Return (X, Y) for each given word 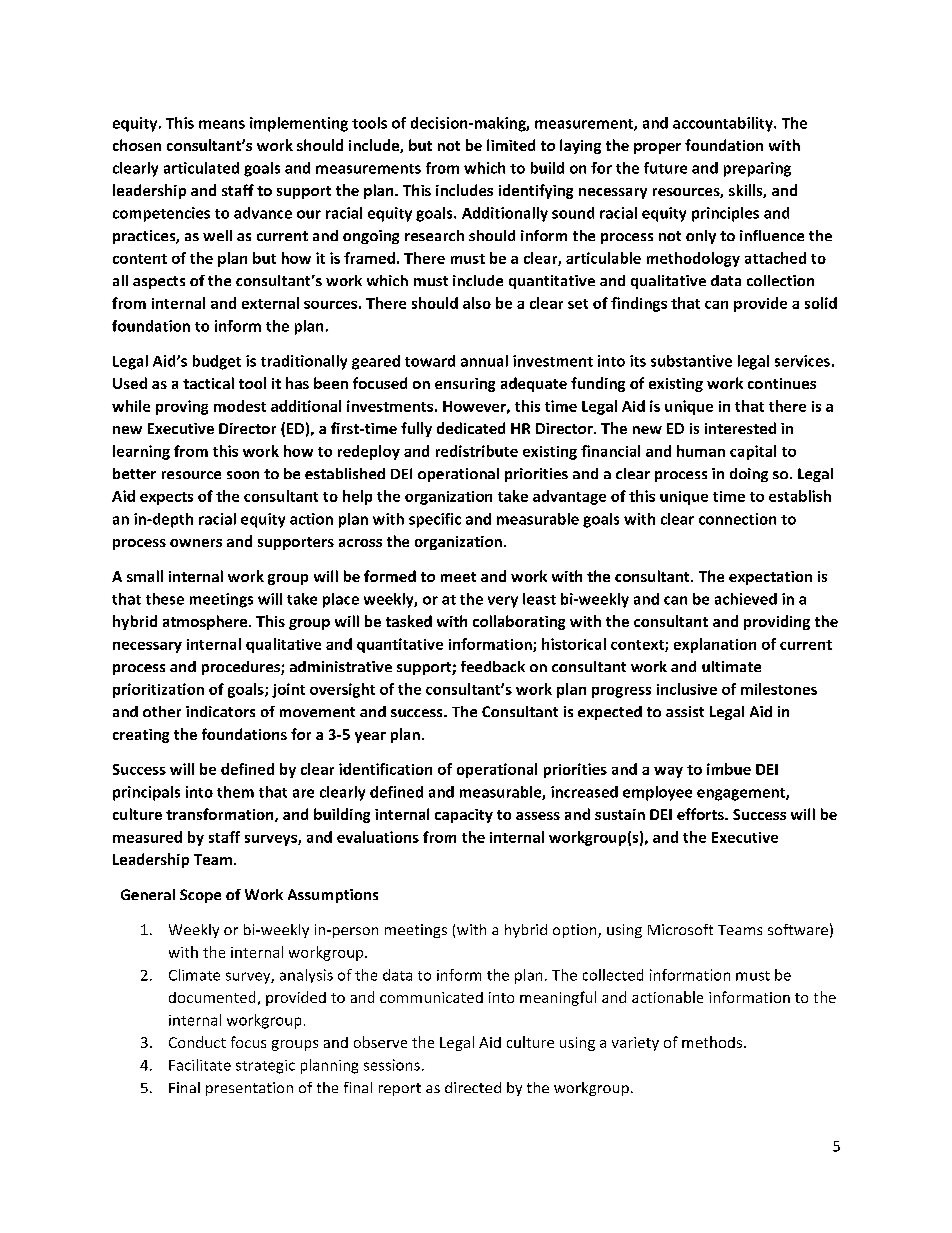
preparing (757, 169)
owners (196, 543)
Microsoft (680, 929)
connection (737, 519)
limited (511, 145)
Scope (200, 896)
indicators (220, 711)
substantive (691, 361)
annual (484, 361)
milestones (779, 689)
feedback (493, 666)
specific (435, 520)
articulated (201, 168)
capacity (464, 816)
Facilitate (200, 1065)
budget (217, 362)
